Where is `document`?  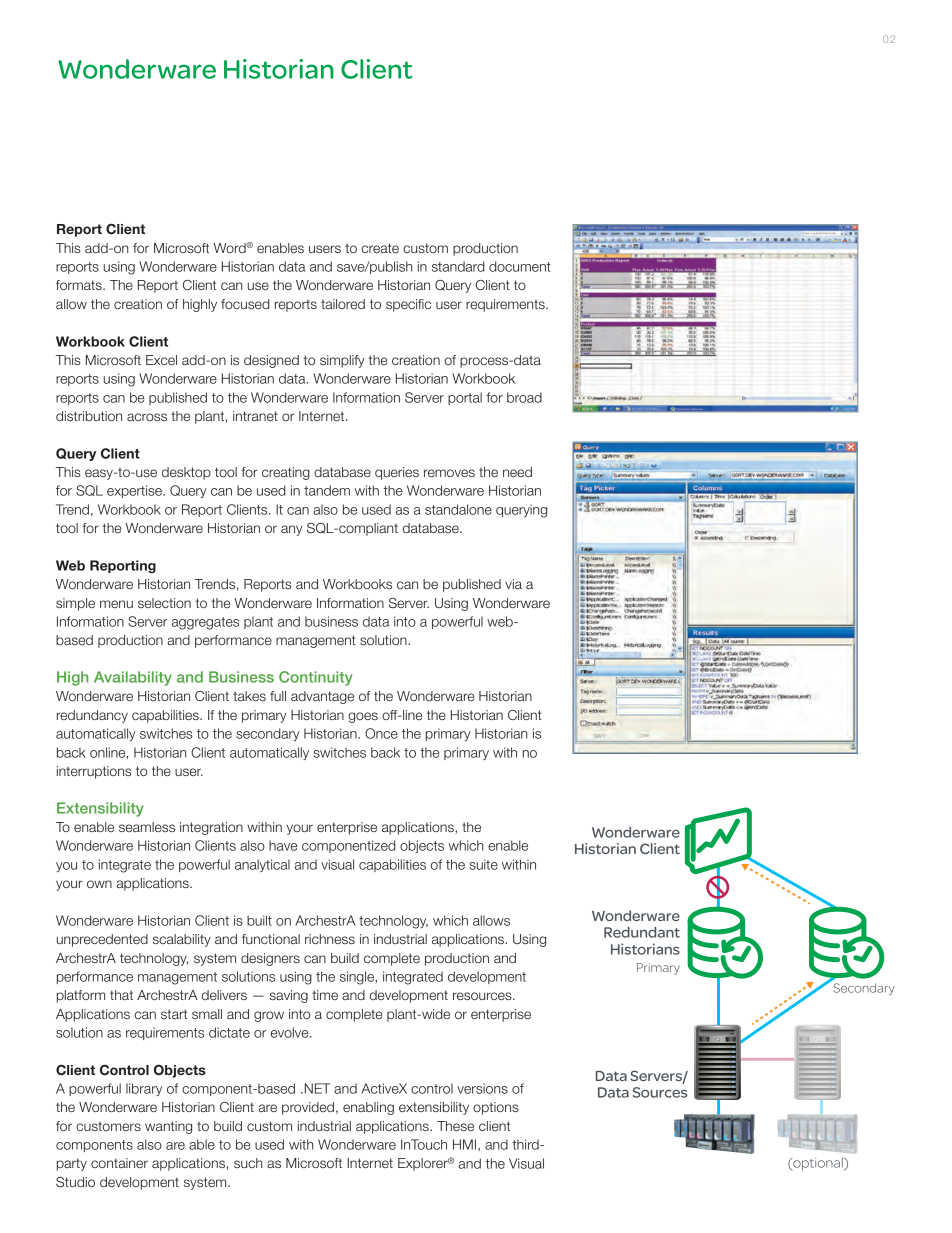 document is located at coordinates (520, 266).
